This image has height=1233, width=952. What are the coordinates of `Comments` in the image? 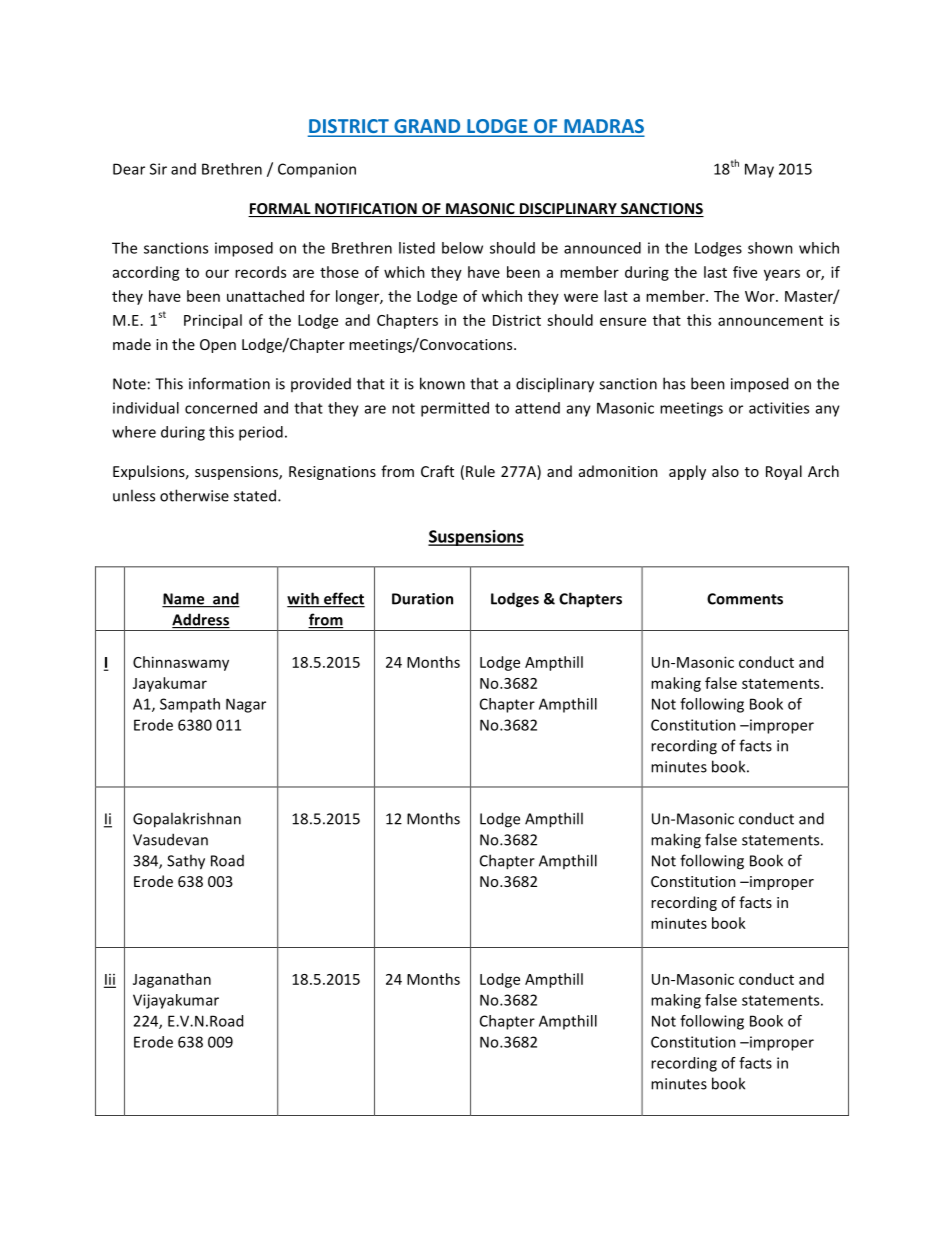 It's located at (745, 599).
